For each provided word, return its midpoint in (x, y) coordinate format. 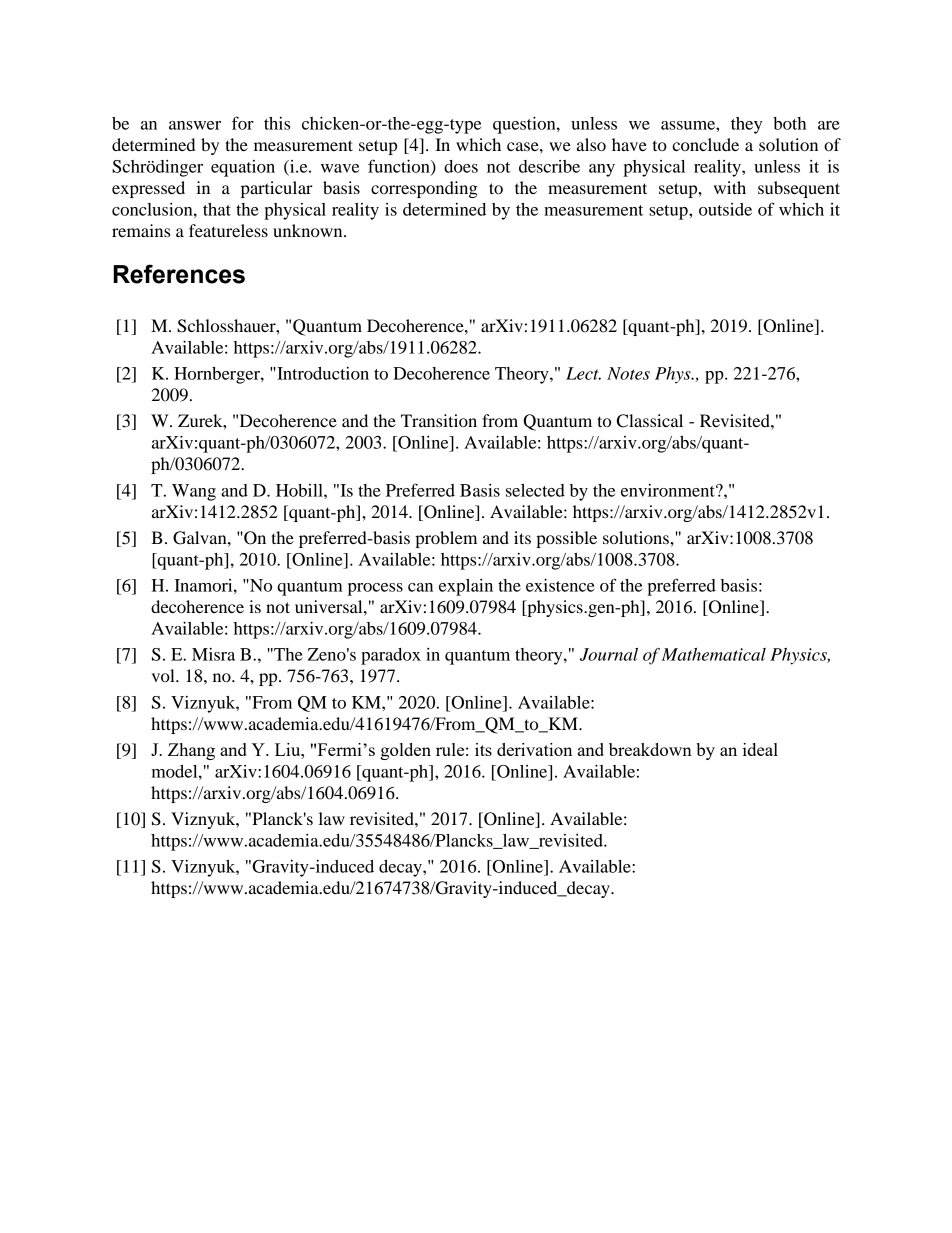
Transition (439, 420)
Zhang (191, 751)
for (243, 123)
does (461, 166)
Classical (650, 421)
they (746, 125)
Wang (194, 492)
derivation (534, 749)
